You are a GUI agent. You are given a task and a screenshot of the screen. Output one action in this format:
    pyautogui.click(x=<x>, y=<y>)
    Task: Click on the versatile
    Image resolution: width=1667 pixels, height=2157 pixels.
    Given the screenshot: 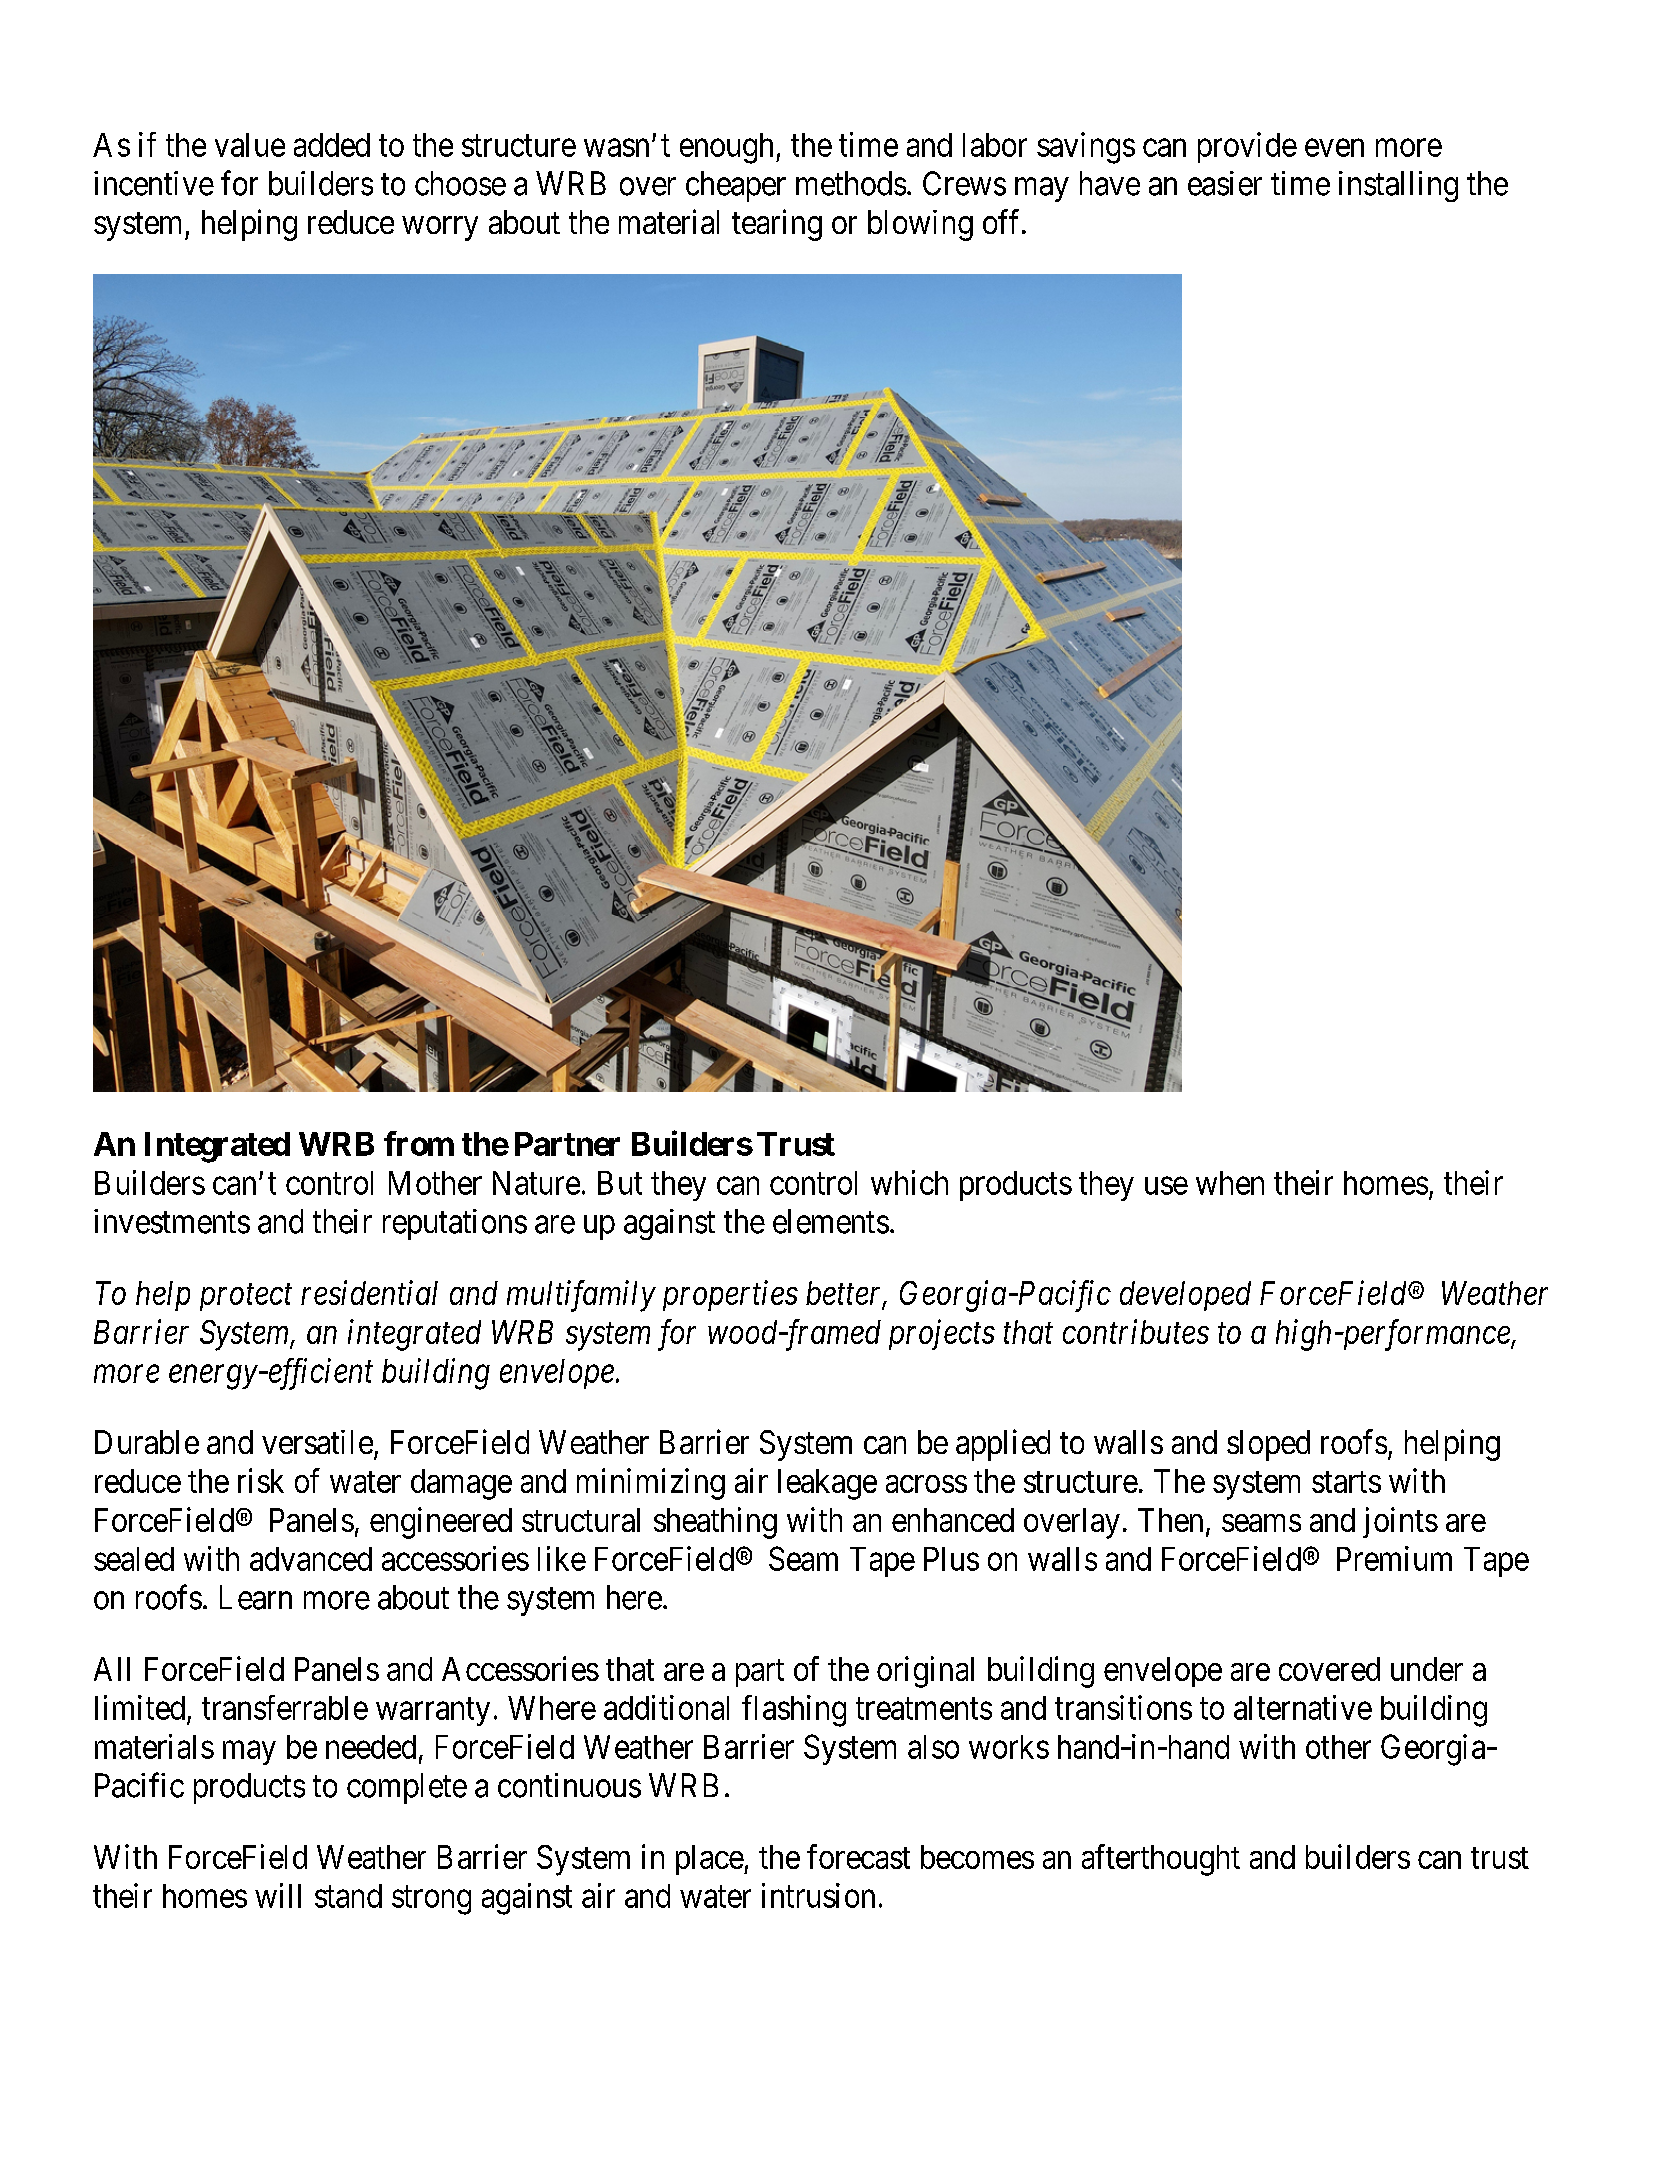 What is the action you would take?
    pyautogui.click(x=317, y=1442)
